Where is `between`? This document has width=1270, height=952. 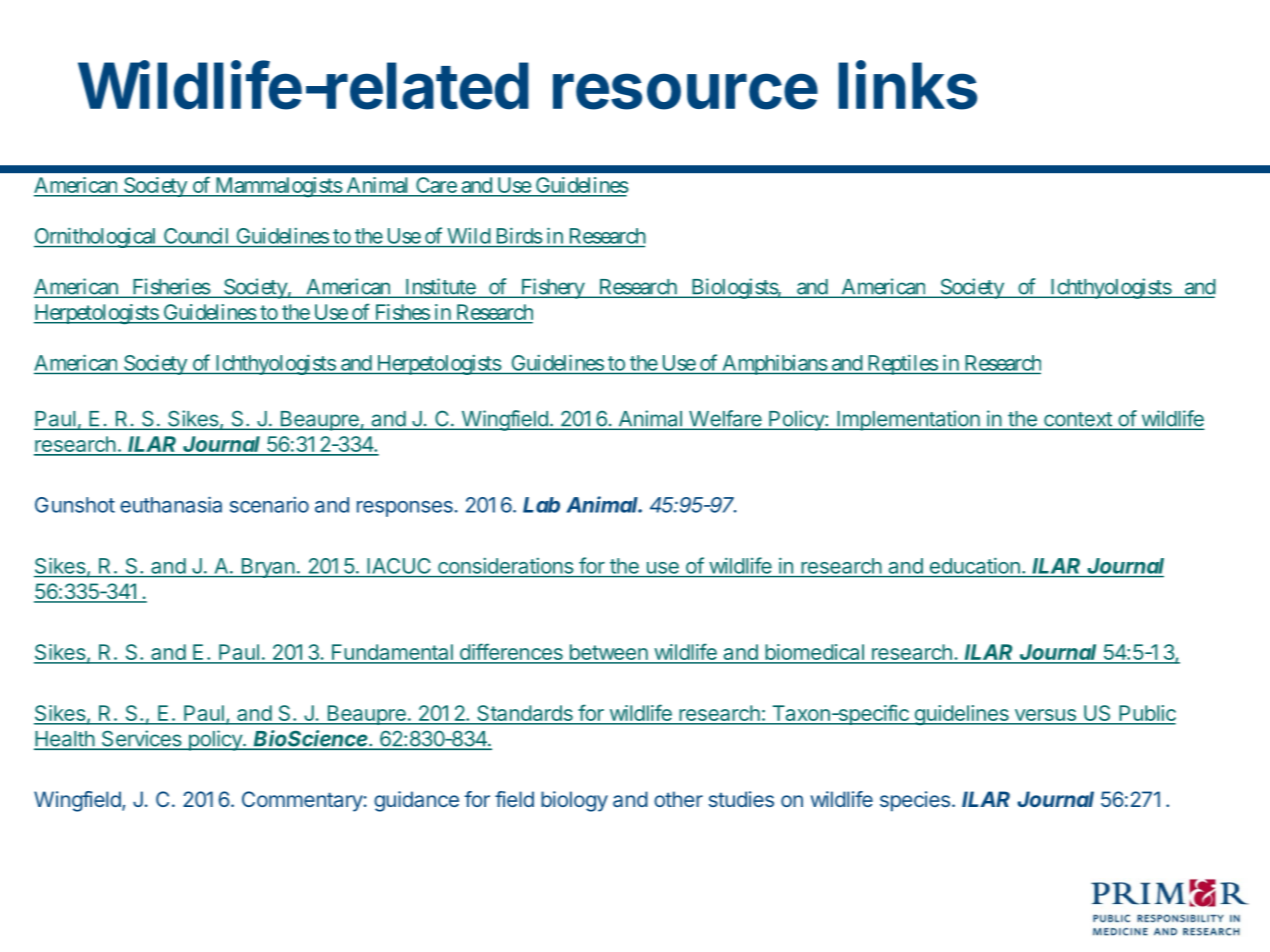
between is located at coordinates (608, 653).
